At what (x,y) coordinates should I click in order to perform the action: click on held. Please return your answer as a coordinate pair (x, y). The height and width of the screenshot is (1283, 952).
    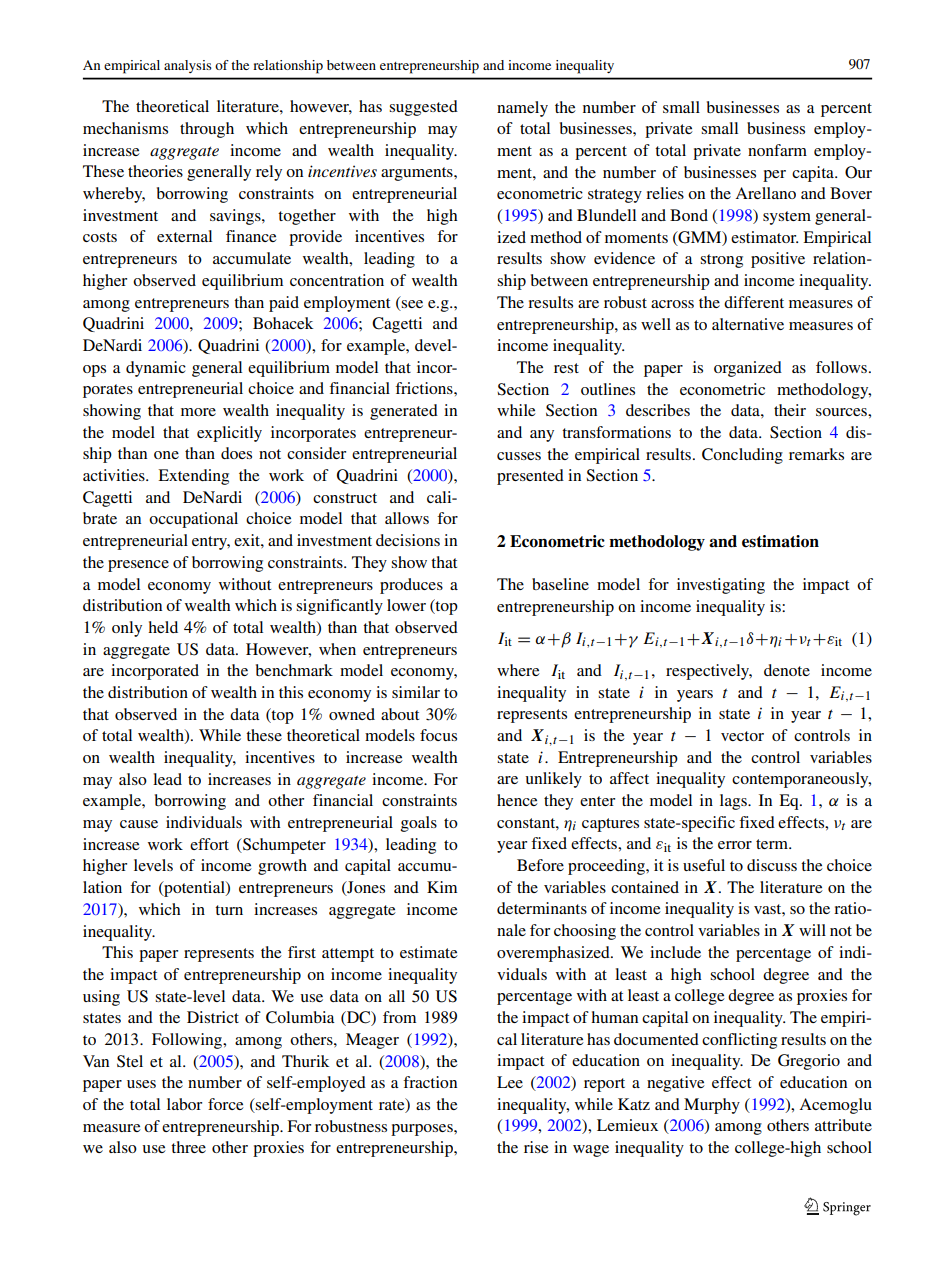
    Looking at the image, I should click on (163, 627).
